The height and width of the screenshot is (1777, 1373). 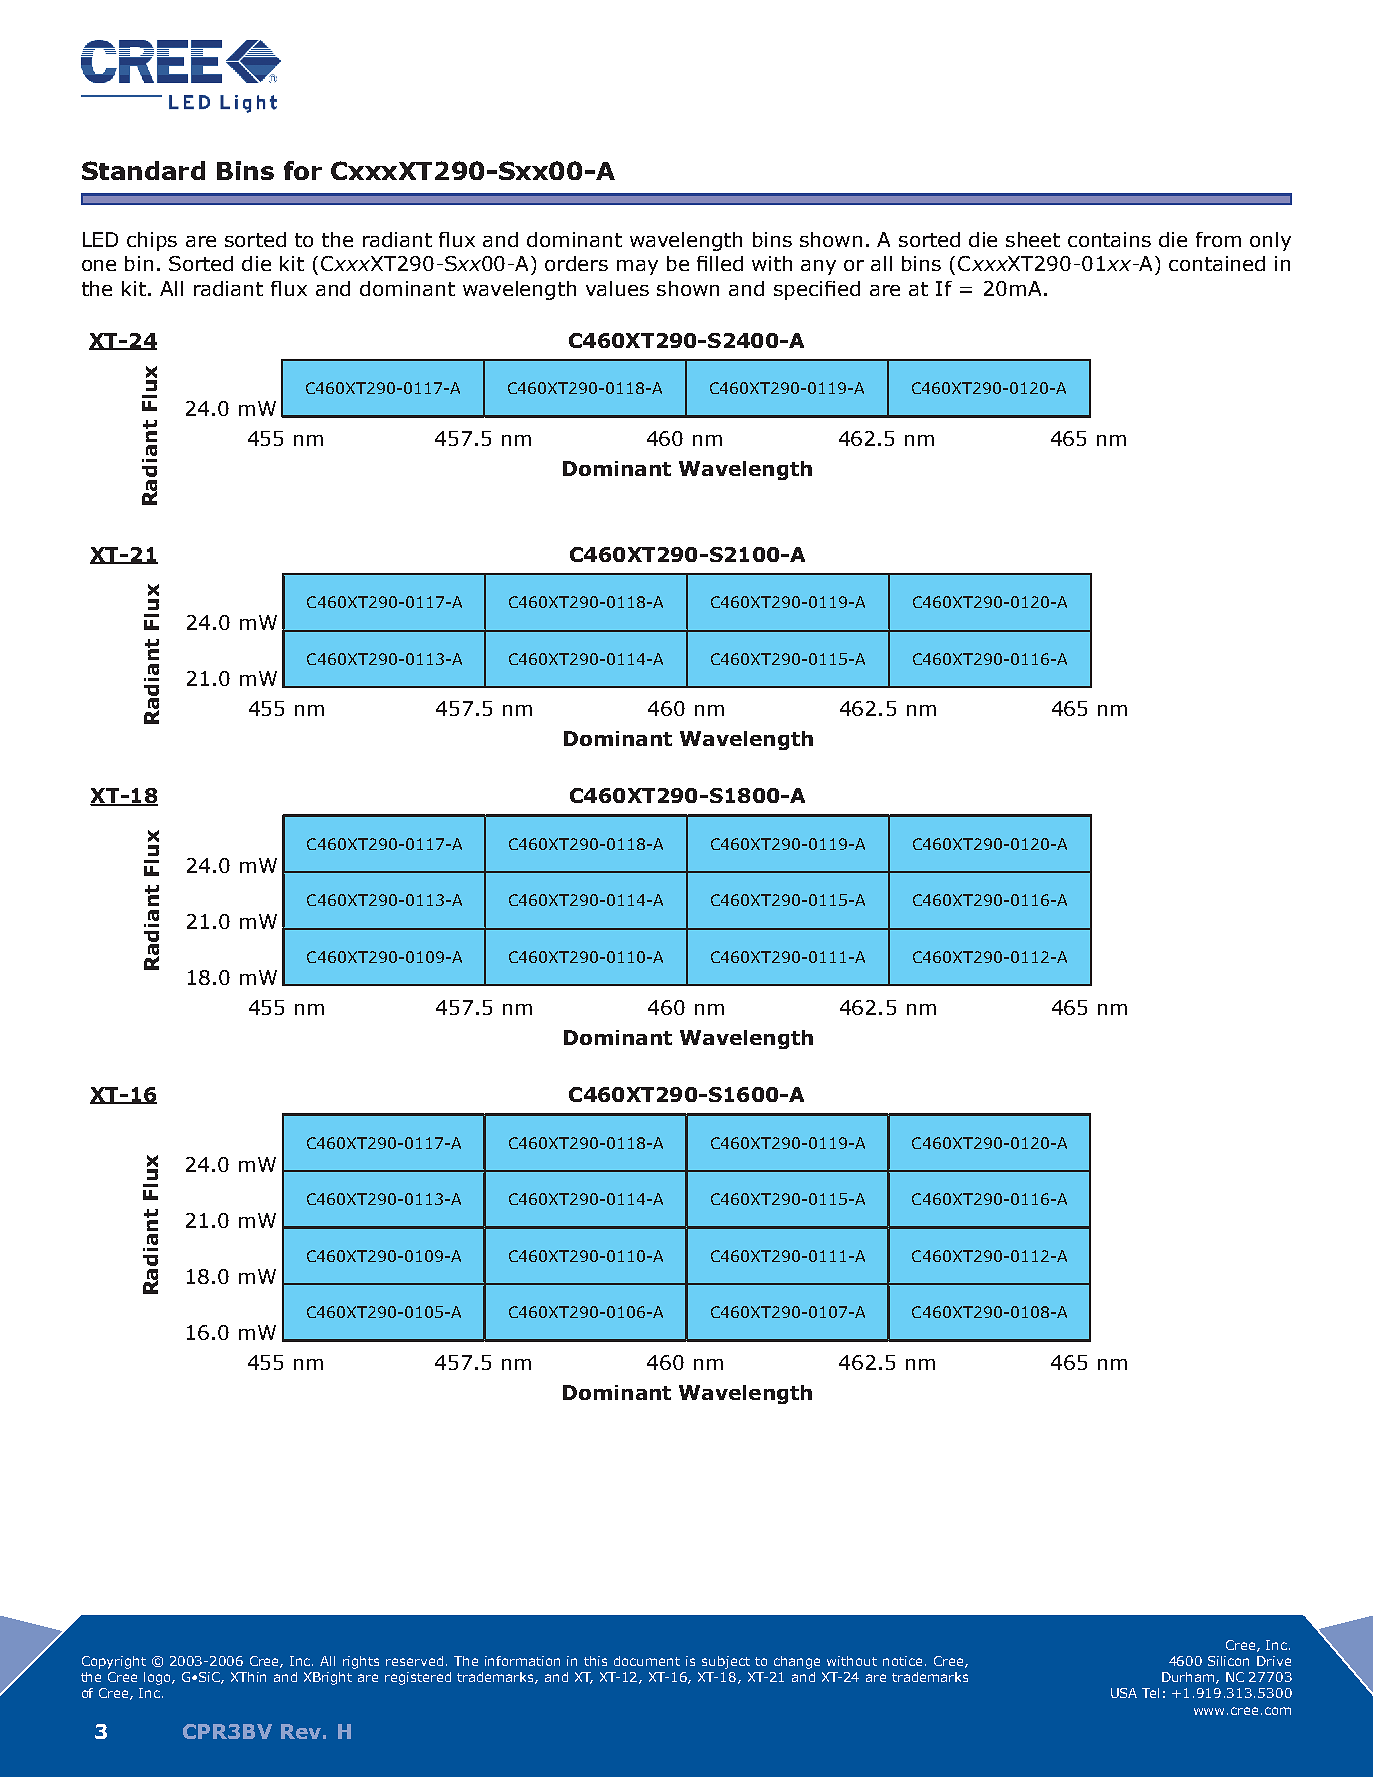 I want to click on subject, so click(x=726, y=1662).
